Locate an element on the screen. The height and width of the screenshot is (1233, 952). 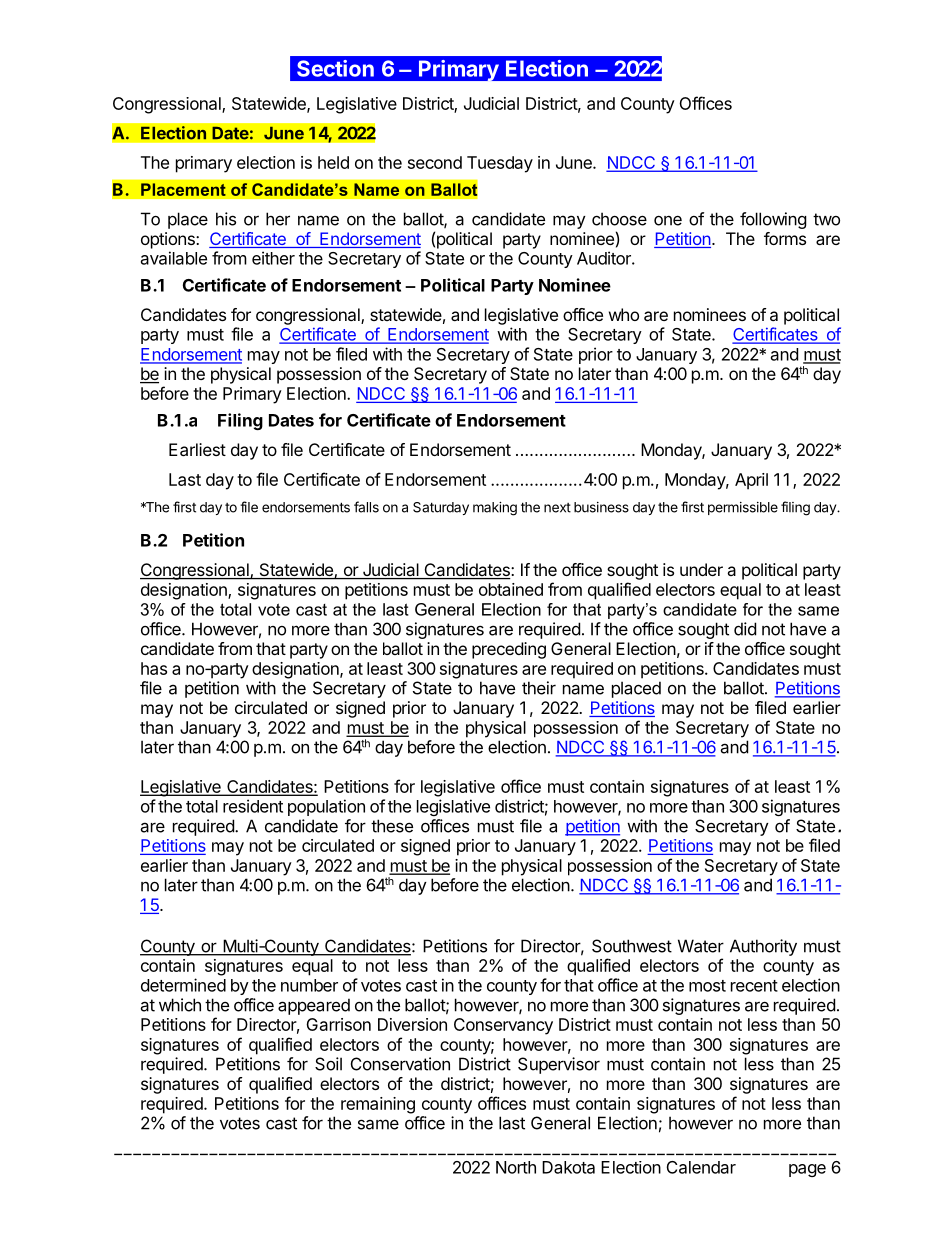
Section is located at coordinates (335, 68).
